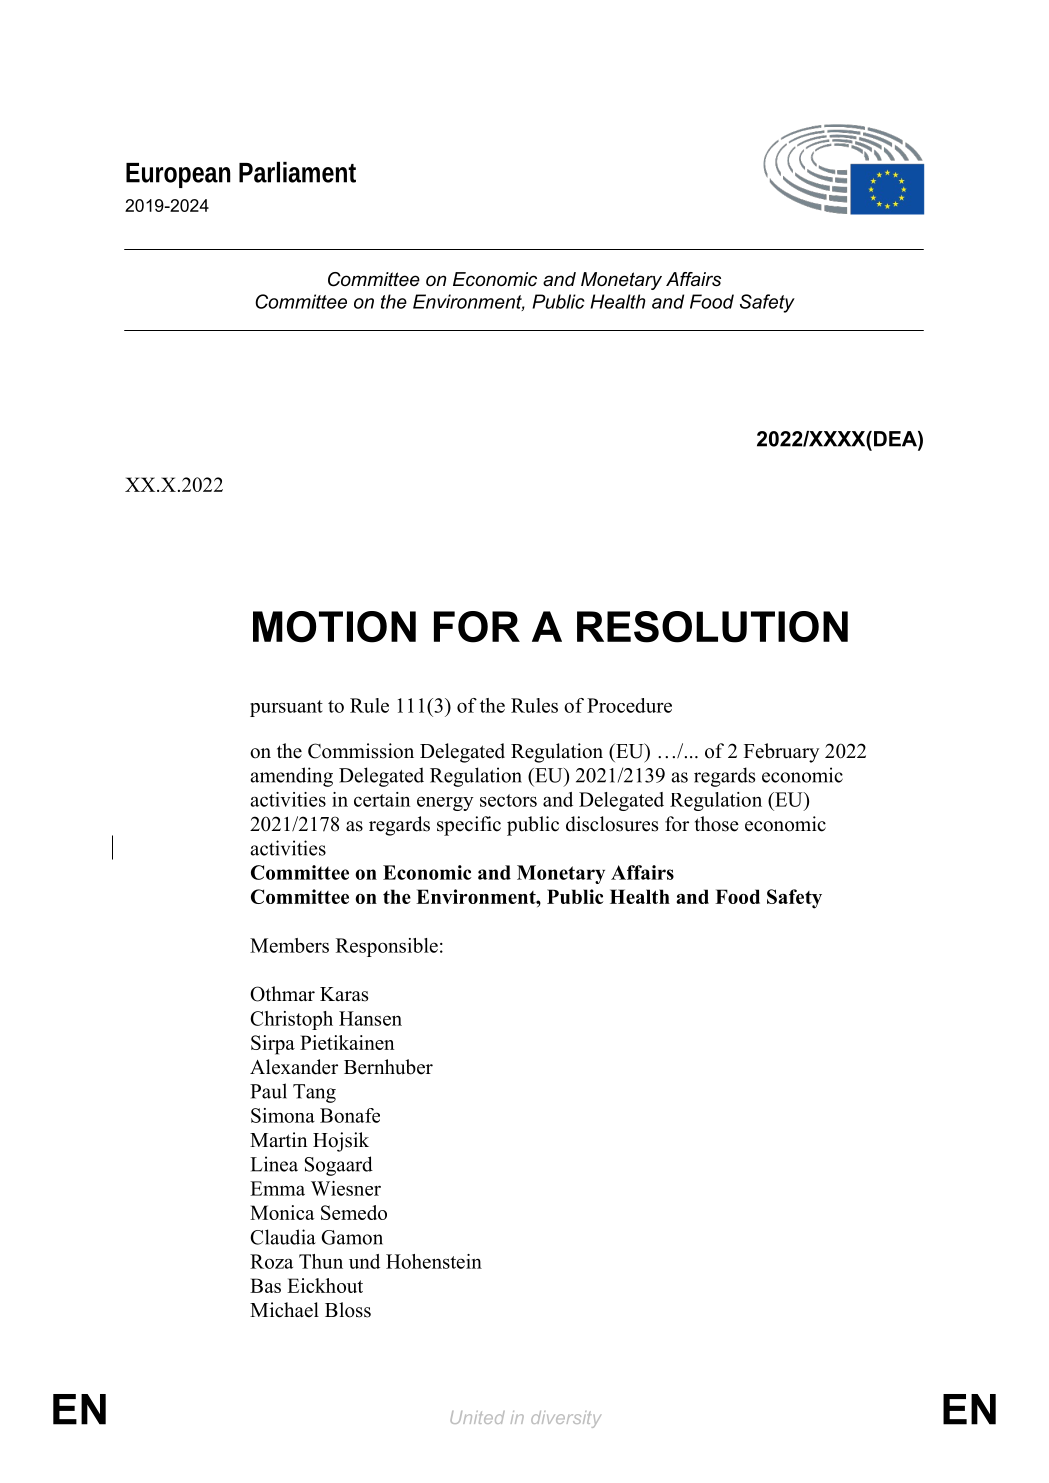 This page has height=1483, width=1049. Describe the element at coordinates (284, 1310) in the page. I see `Michael` at that location.
